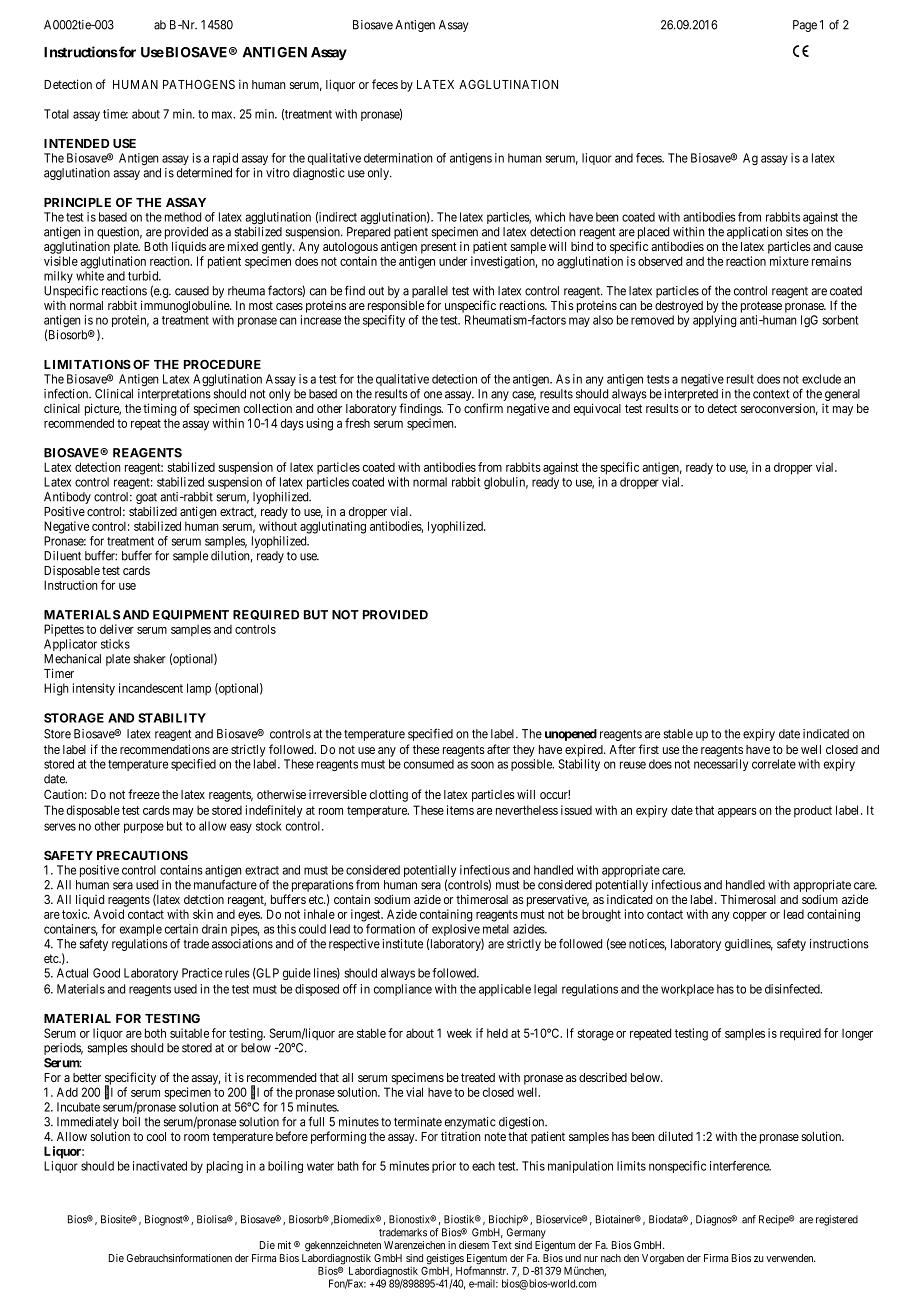  Describe the element at coordinates (398, 158) in the document. I see `determination` at that location.
